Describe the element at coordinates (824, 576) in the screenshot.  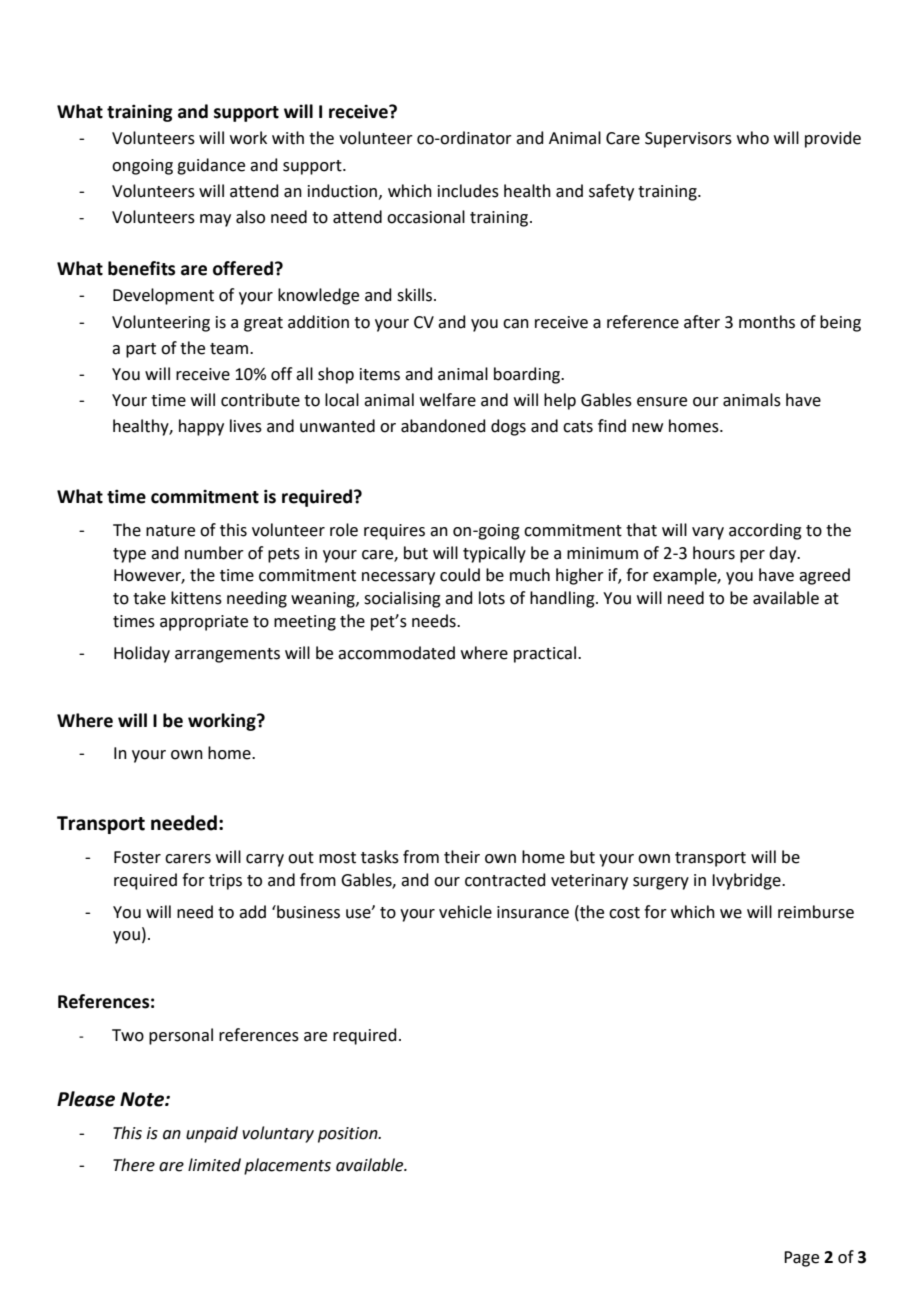
I see `agreed` at that location.
